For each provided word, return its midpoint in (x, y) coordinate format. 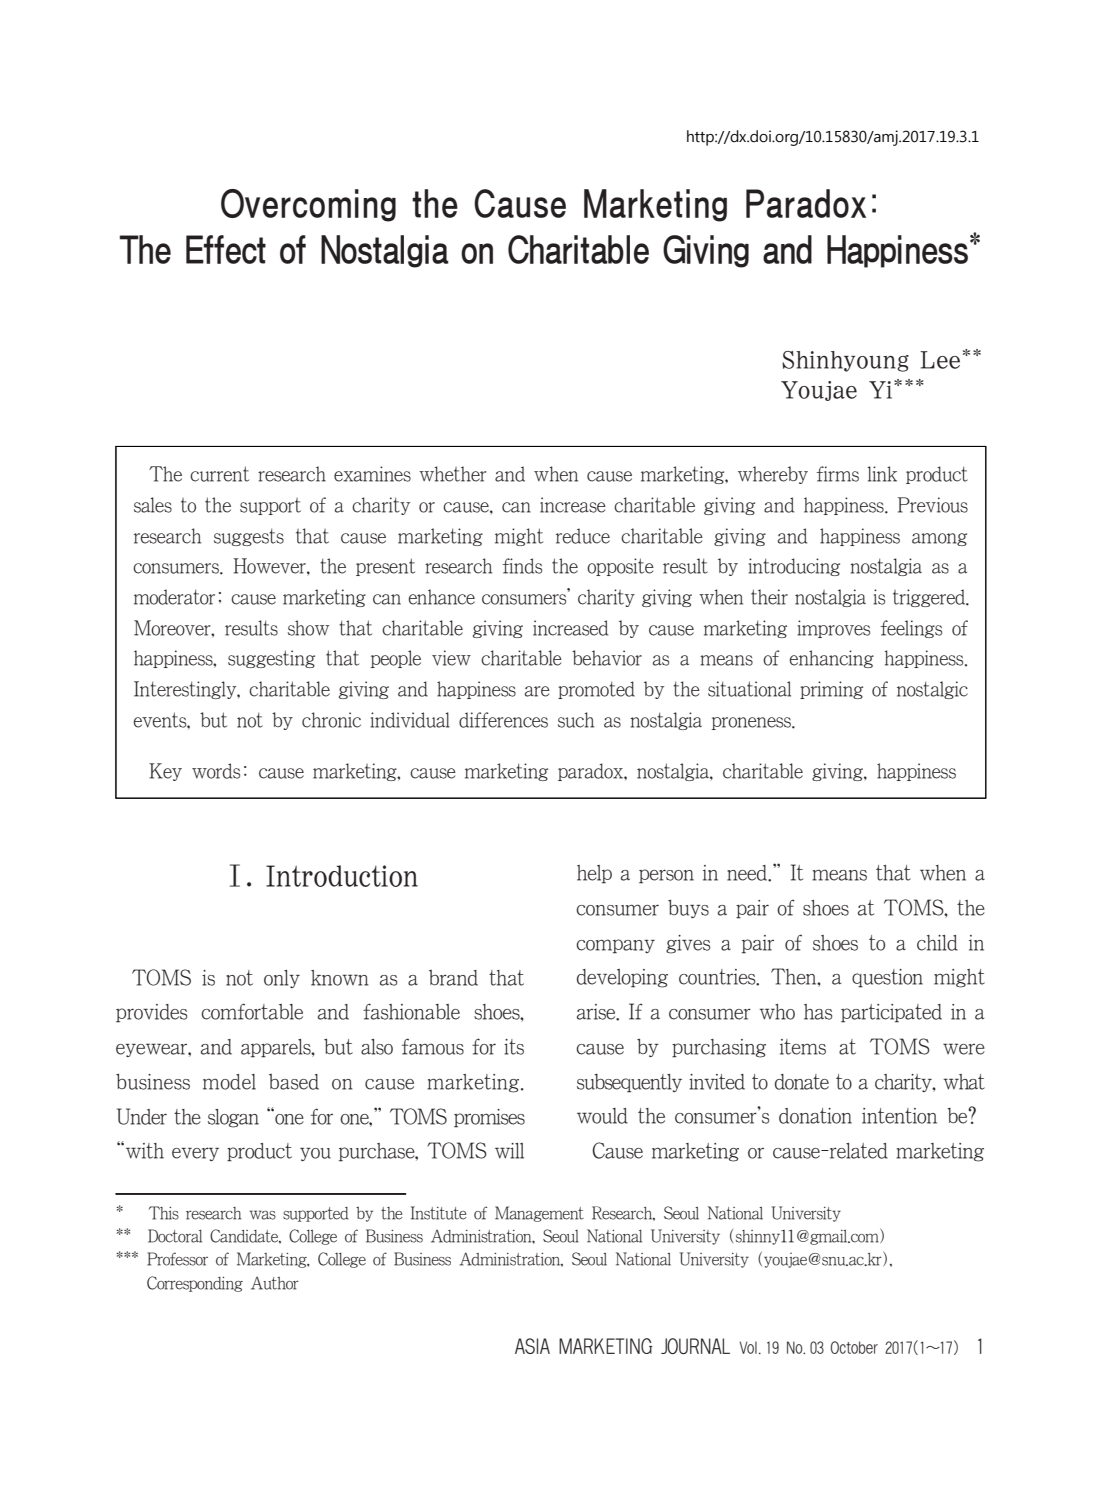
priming (831, 690)
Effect (226, 249)
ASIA (532, 1346)
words (216, 771)
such (576, 720)
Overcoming (308, 205)
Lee (940, 360)
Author (275, 1283)
